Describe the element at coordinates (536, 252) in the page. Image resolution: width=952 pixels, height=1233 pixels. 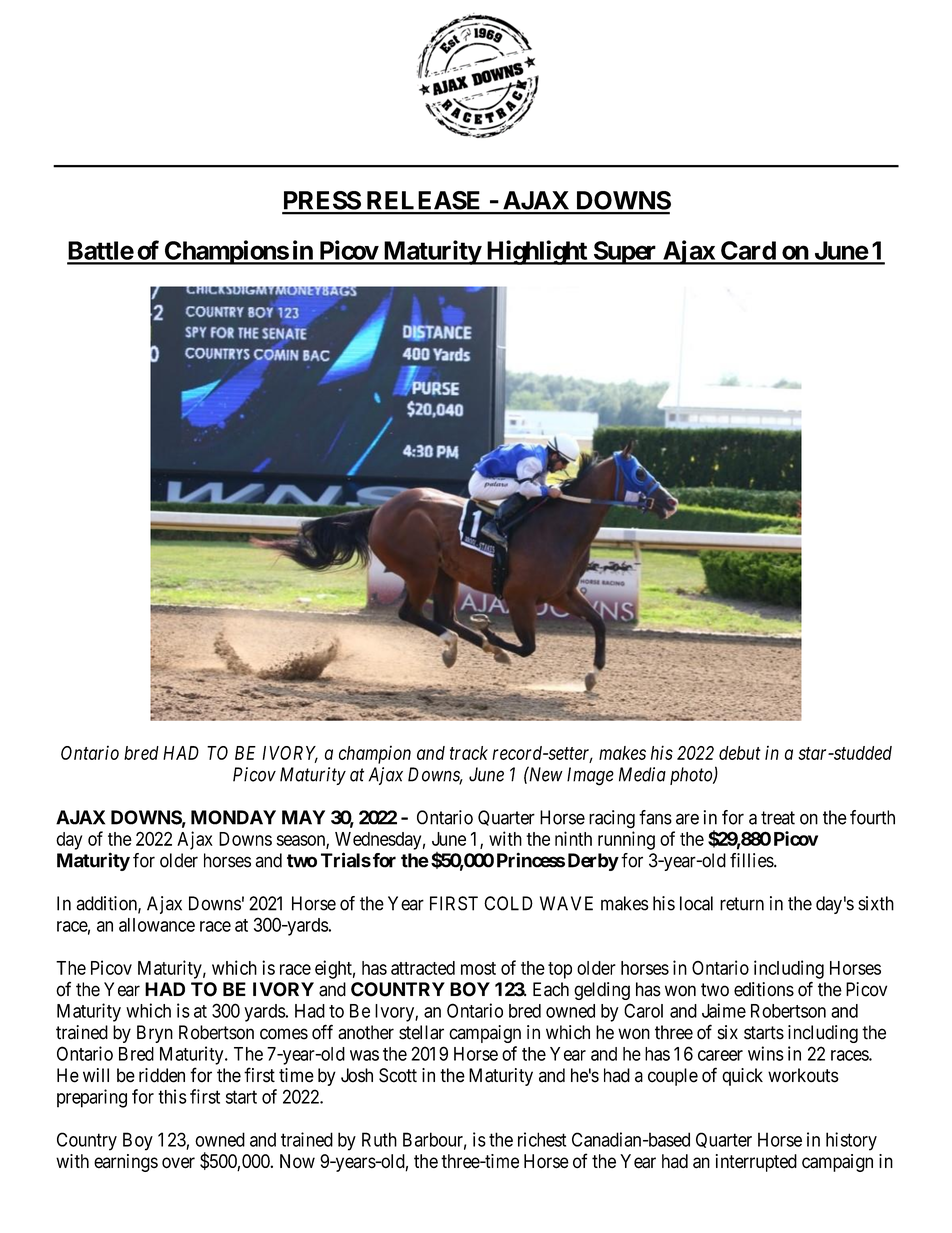
I see `Highlight` at that location.
